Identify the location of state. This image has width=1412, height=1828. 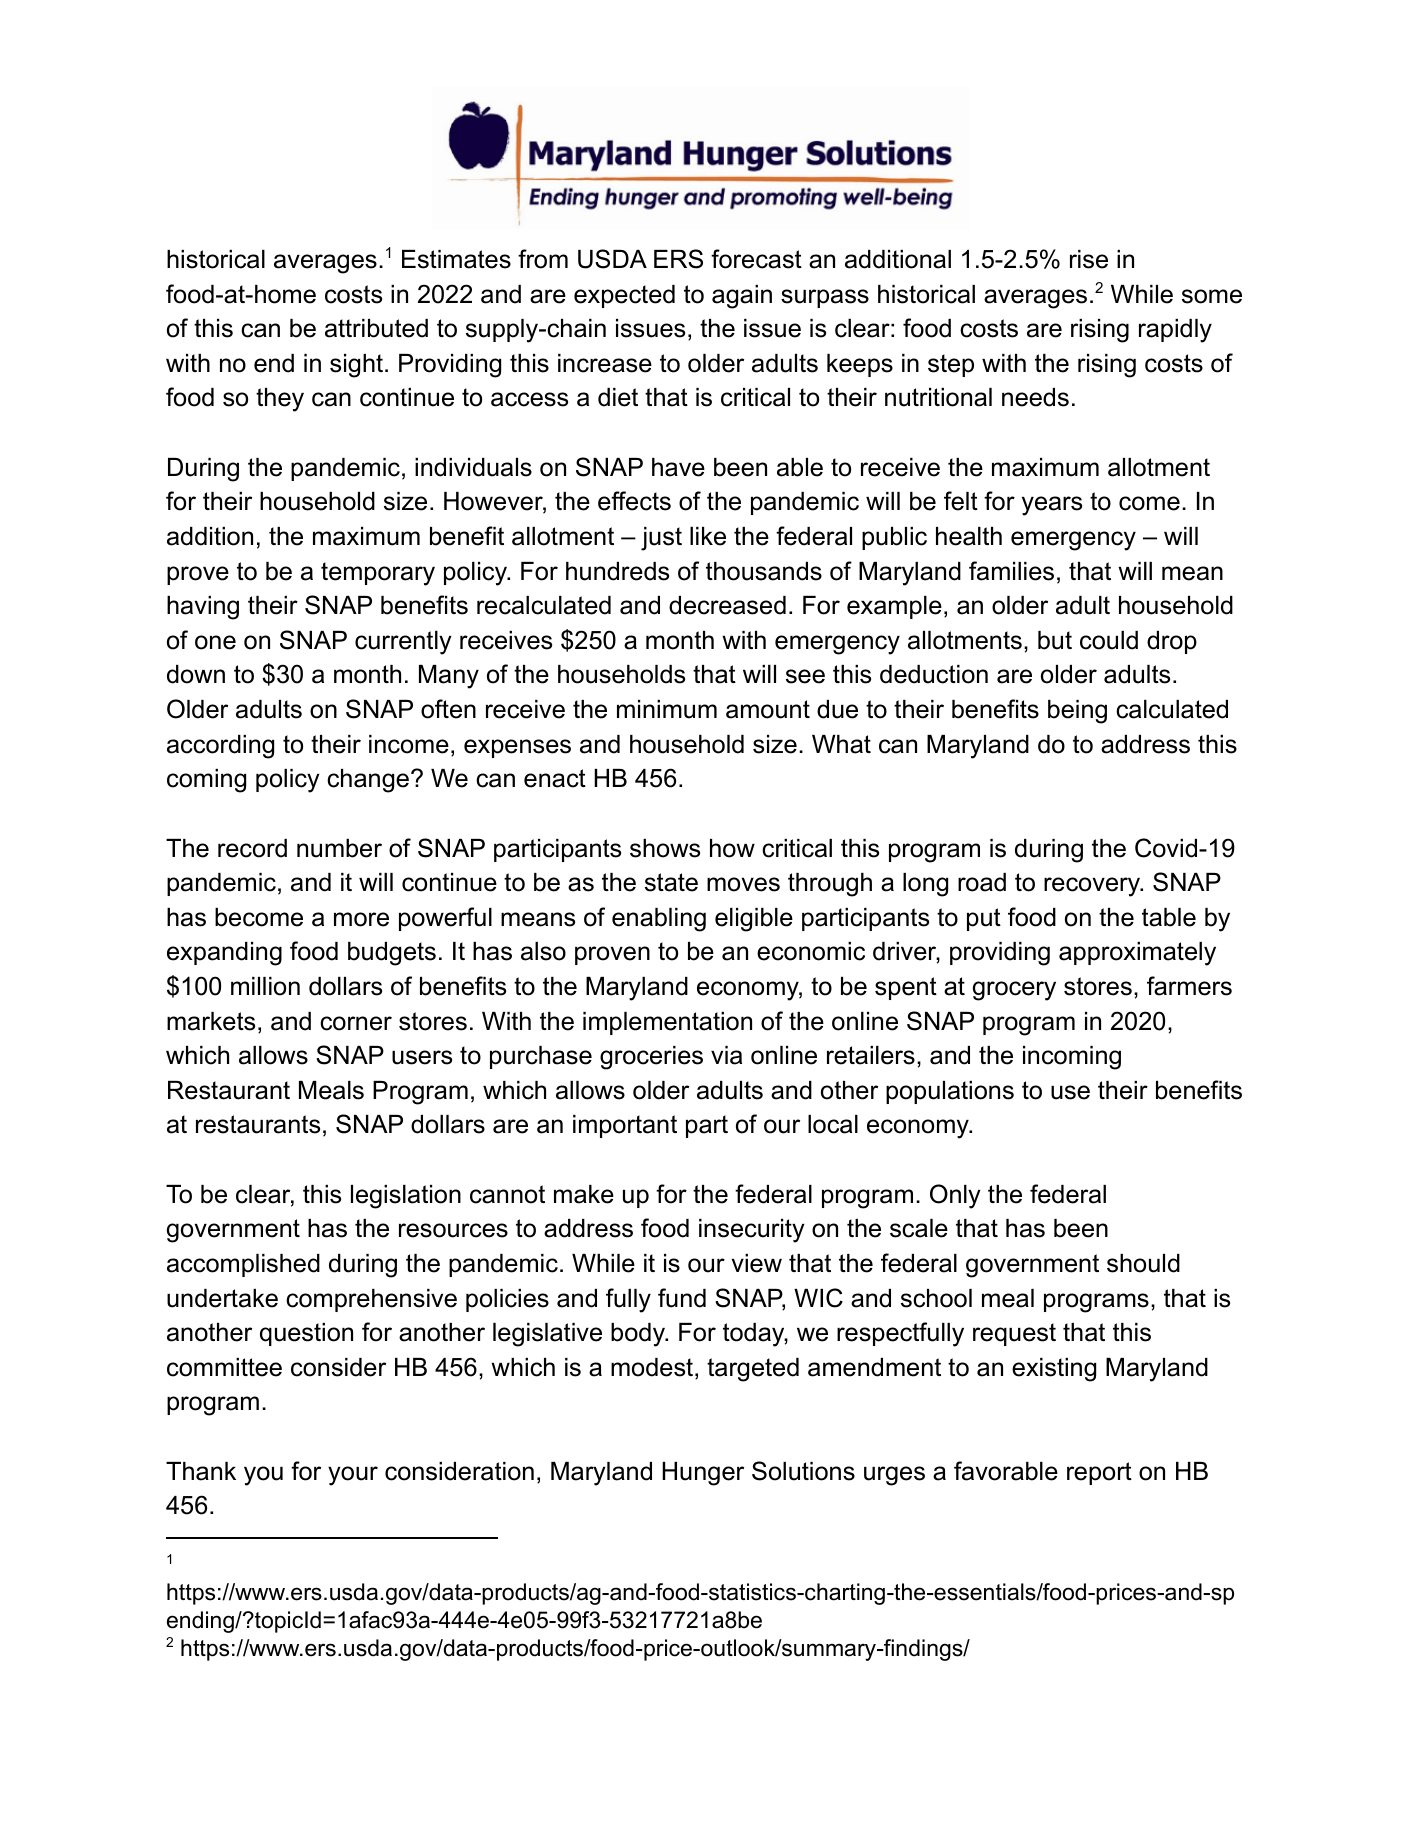
(671, 882).
